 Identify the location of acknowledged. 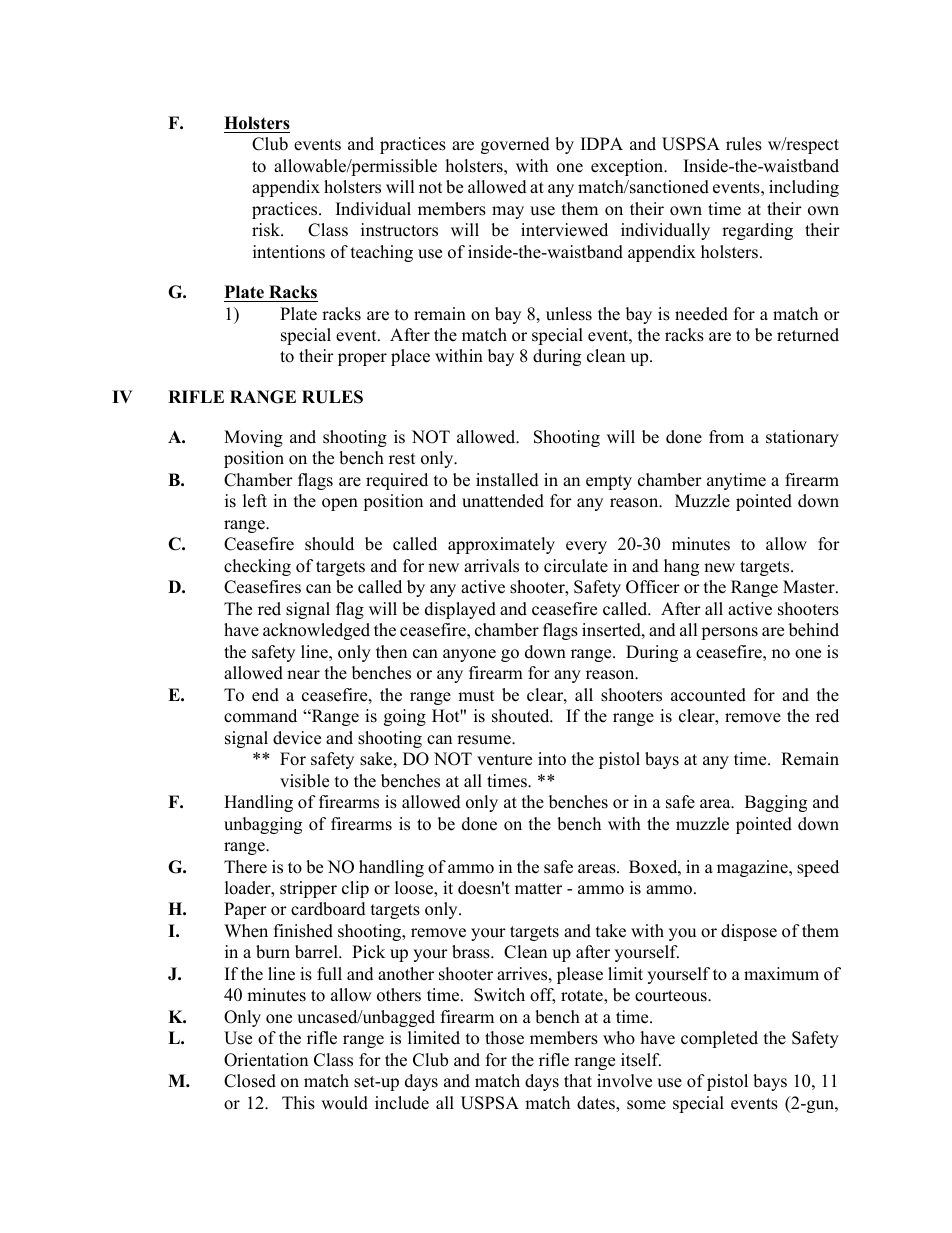
(316, 631).
